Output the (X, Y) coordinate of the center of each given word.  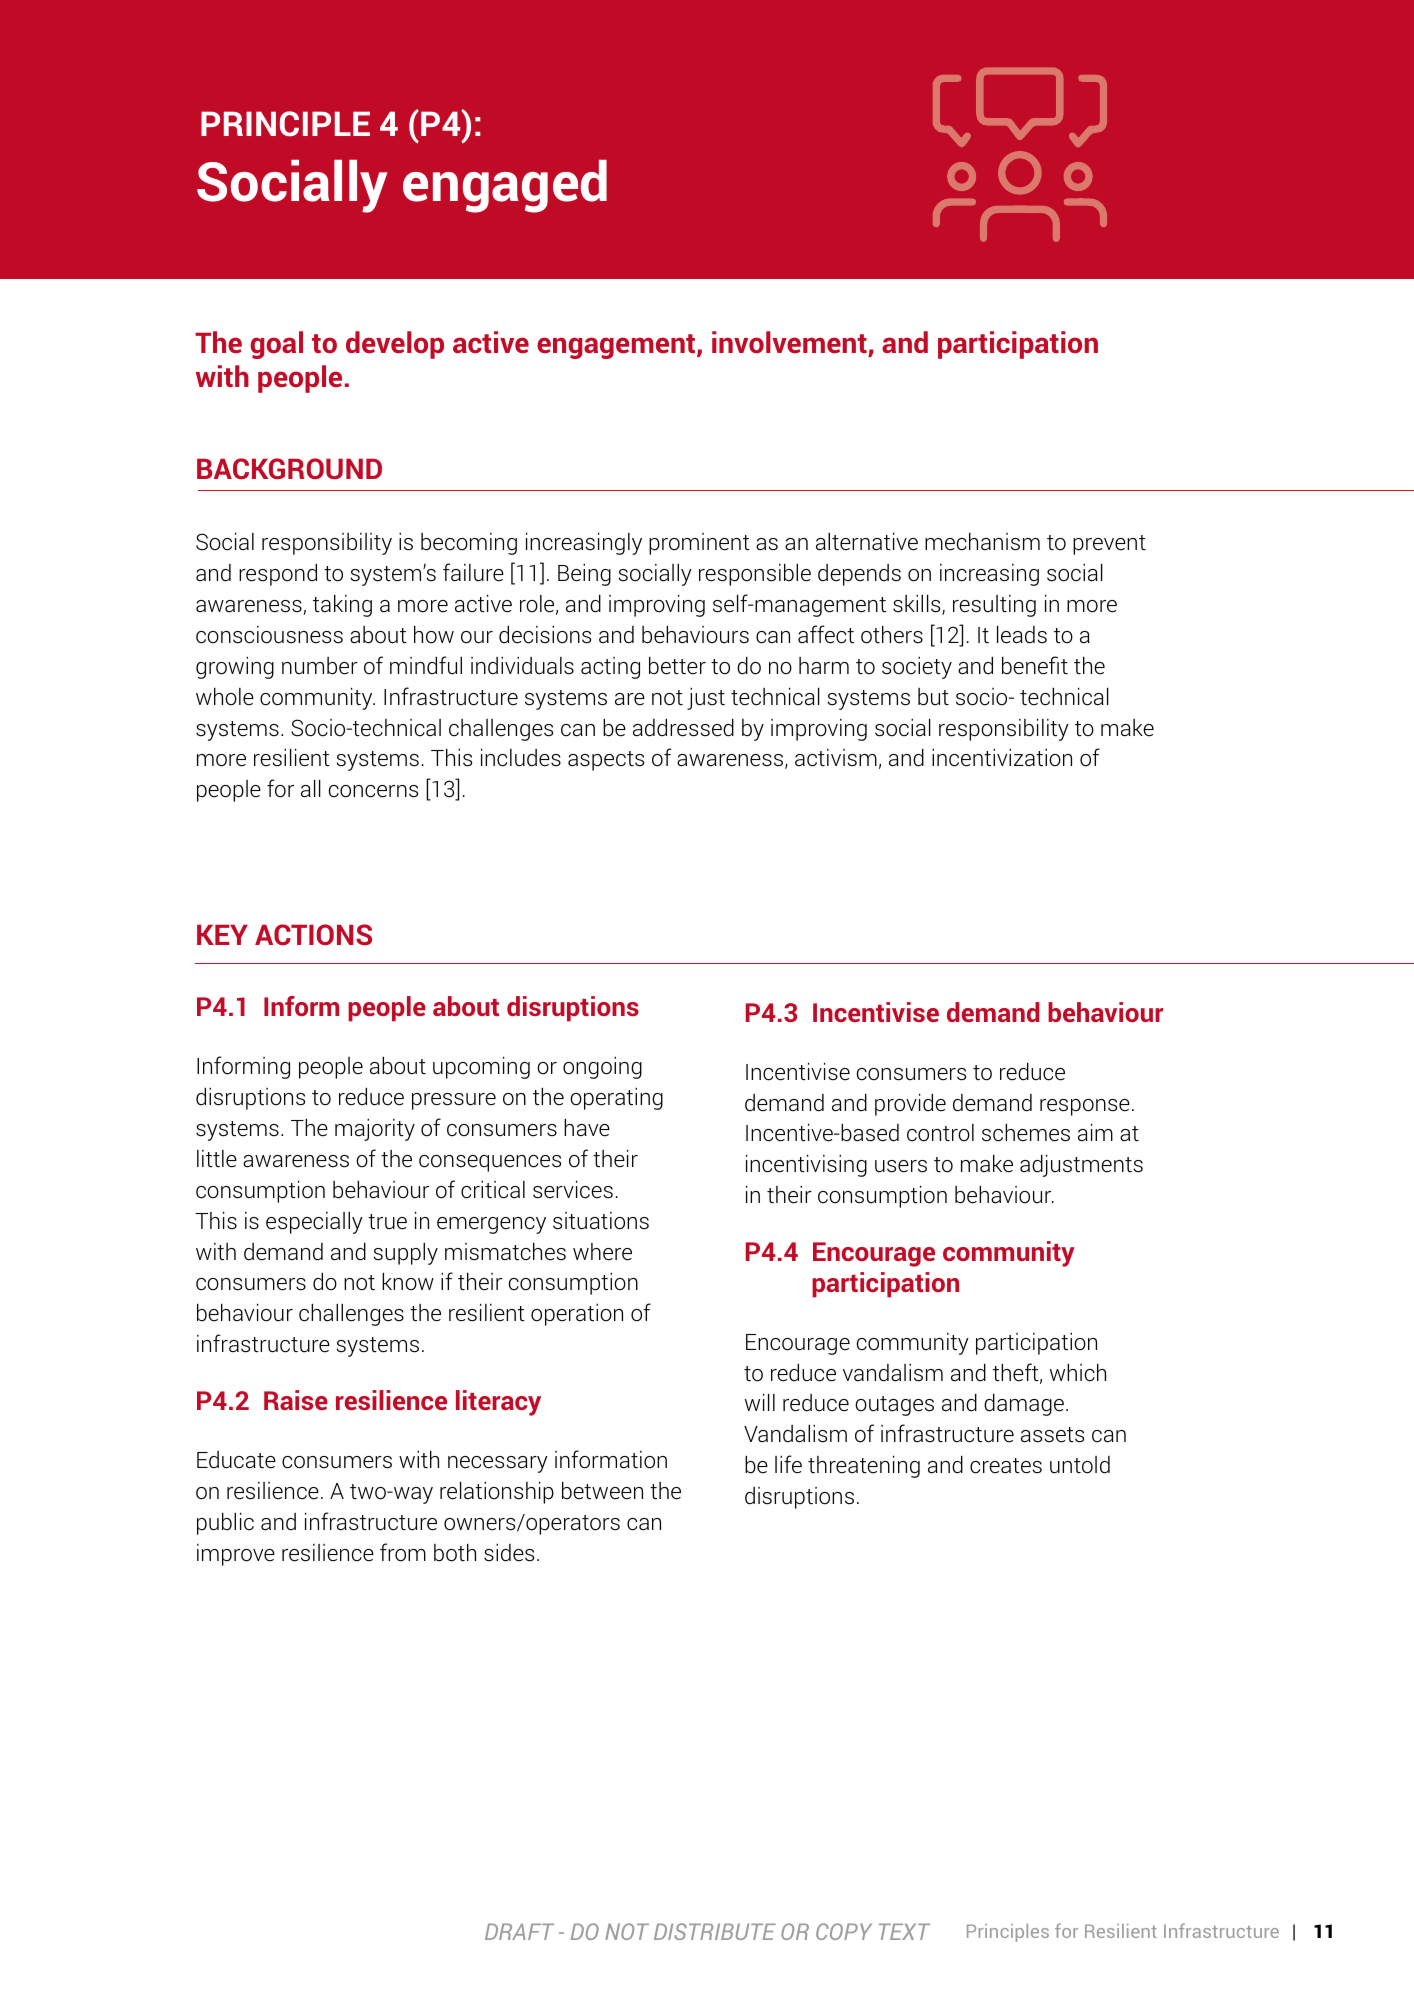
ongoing (602, 1068)
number (320, 666)
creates (1006, 1466)
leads (1022, 635)
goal (276, 345)
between (602, 1491)
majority (375, 1130)
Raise (296, 1400)
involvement (789, 342)
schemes (1026, 1133)
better (677, 666)
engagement (617, 346)
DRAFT (519, 1931)
